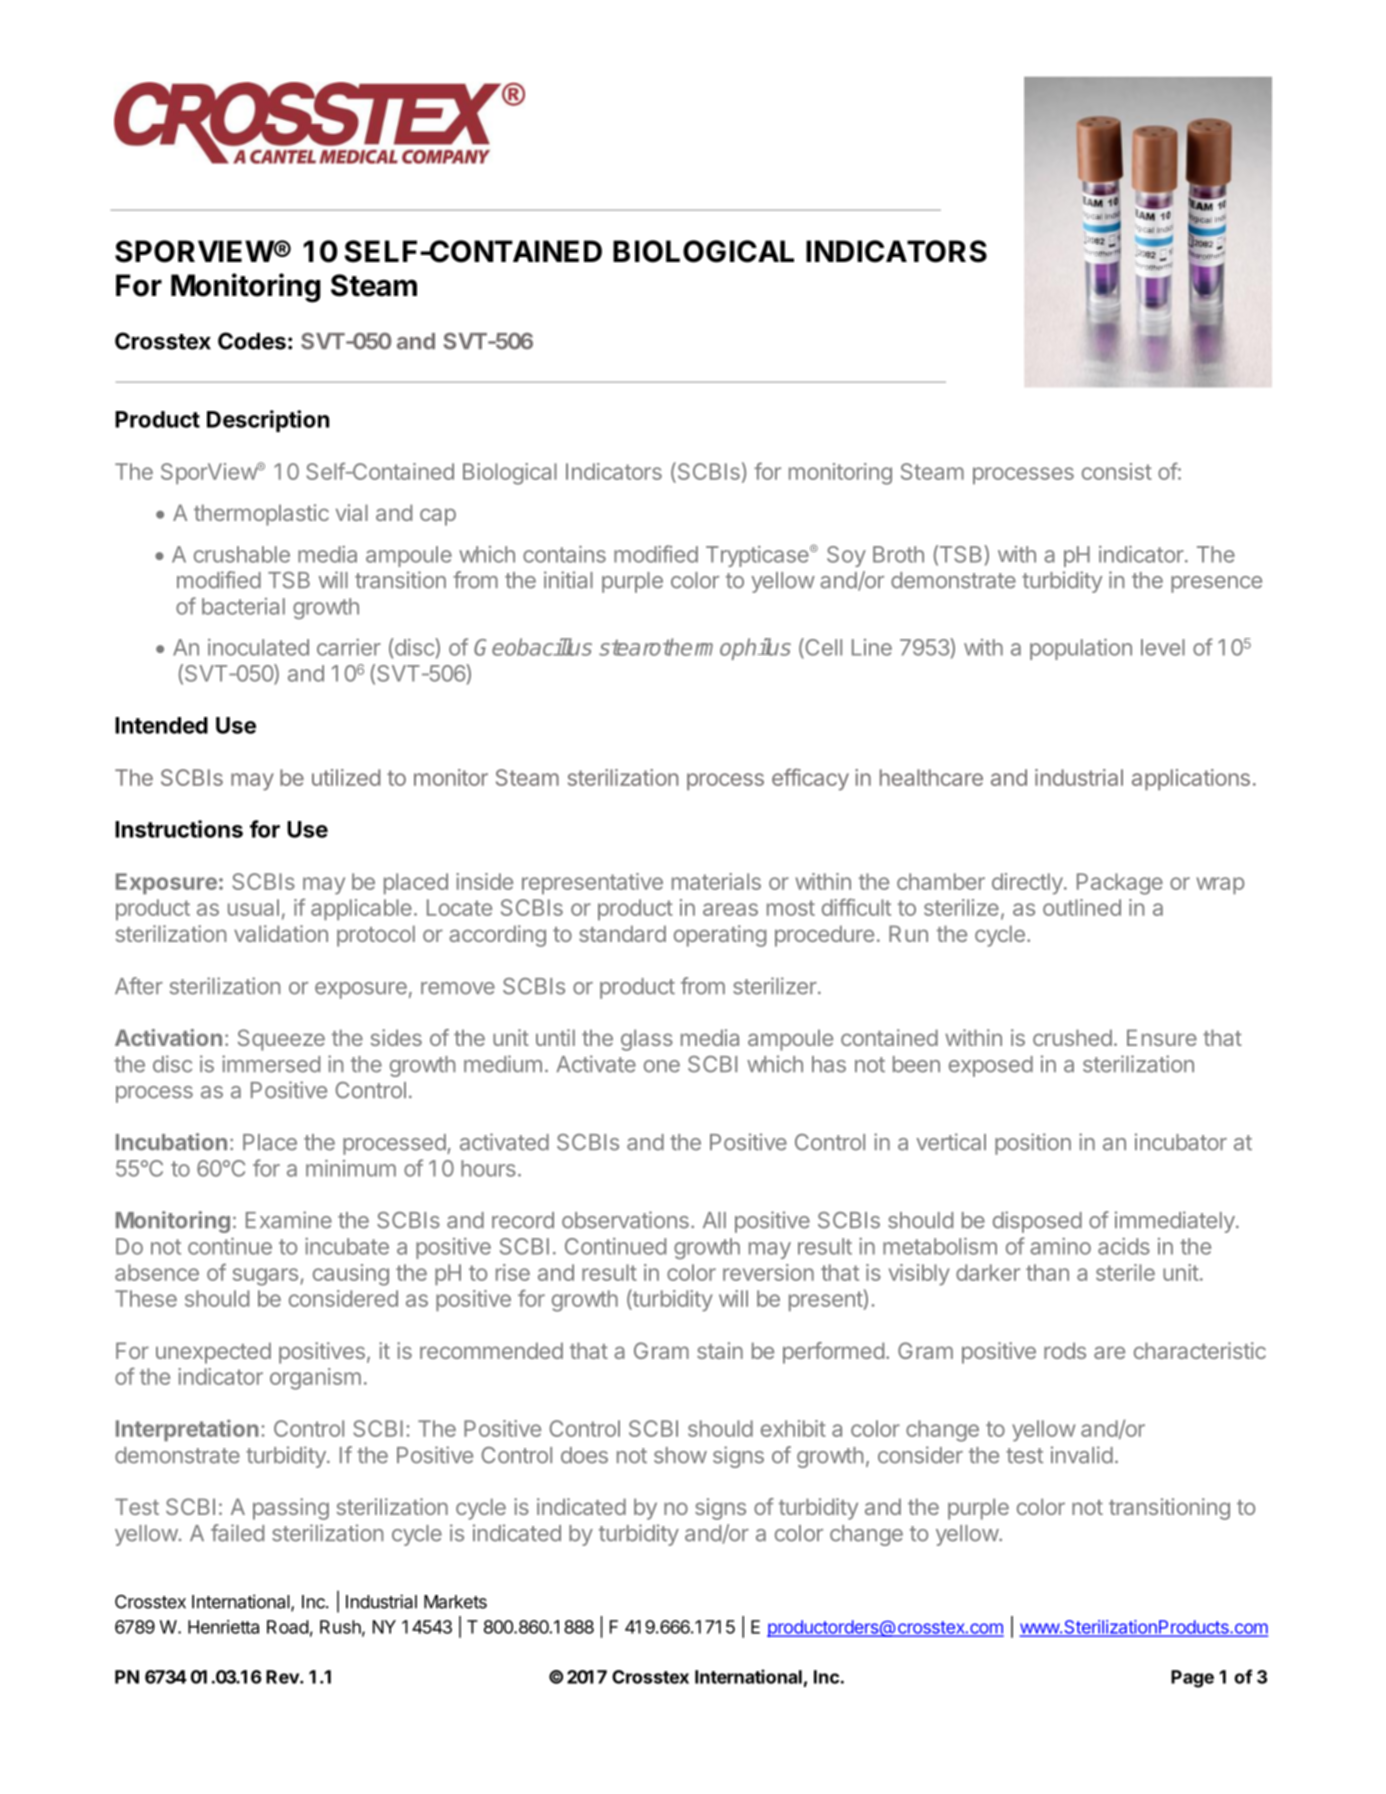 Image resolution: width=1386 pixels, height=1794 pixels. Describe the element at coordinates (564, 554) in the page. I see `contains` at that location.
